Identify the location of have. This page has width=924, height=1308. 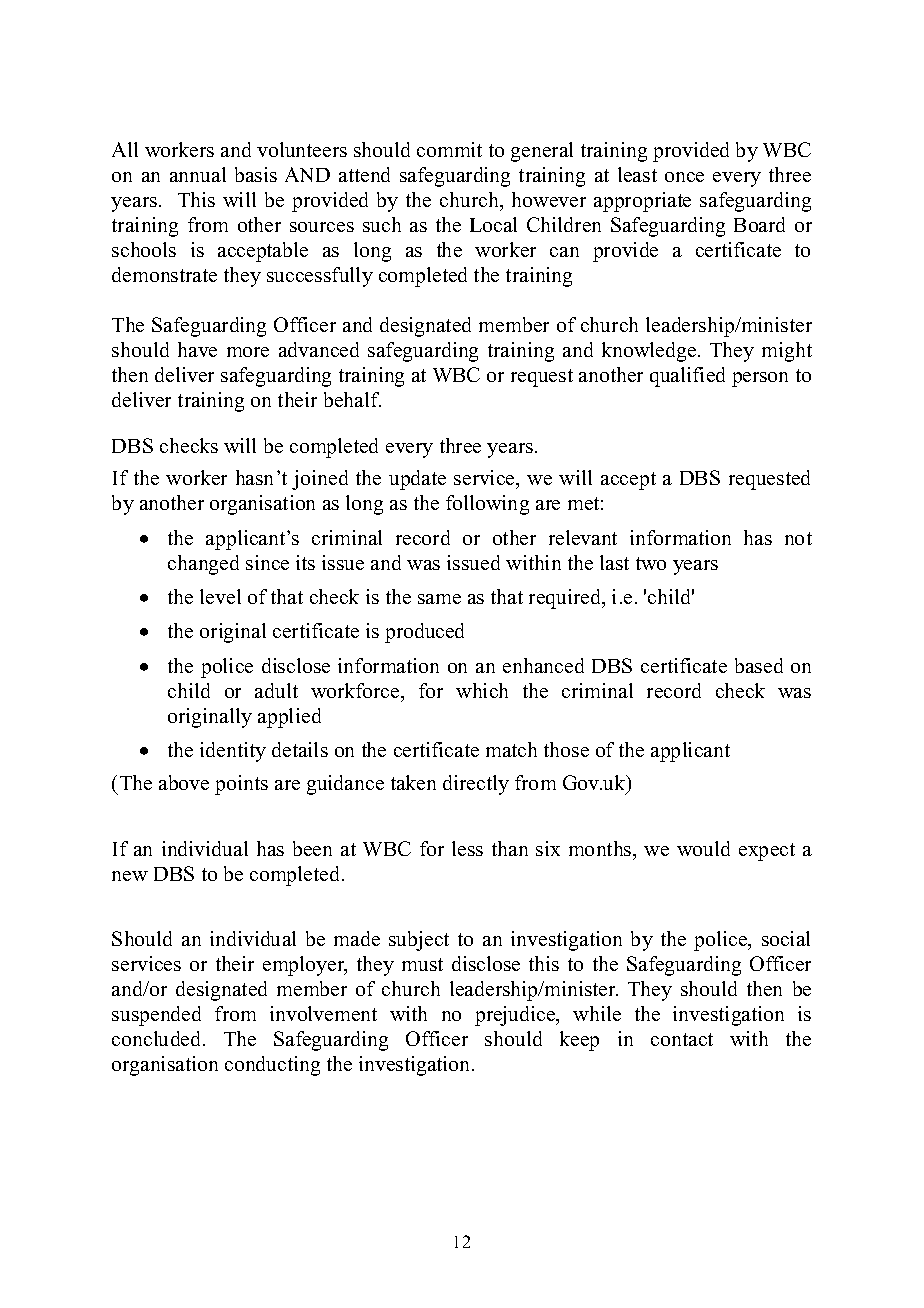
(197, 349).
